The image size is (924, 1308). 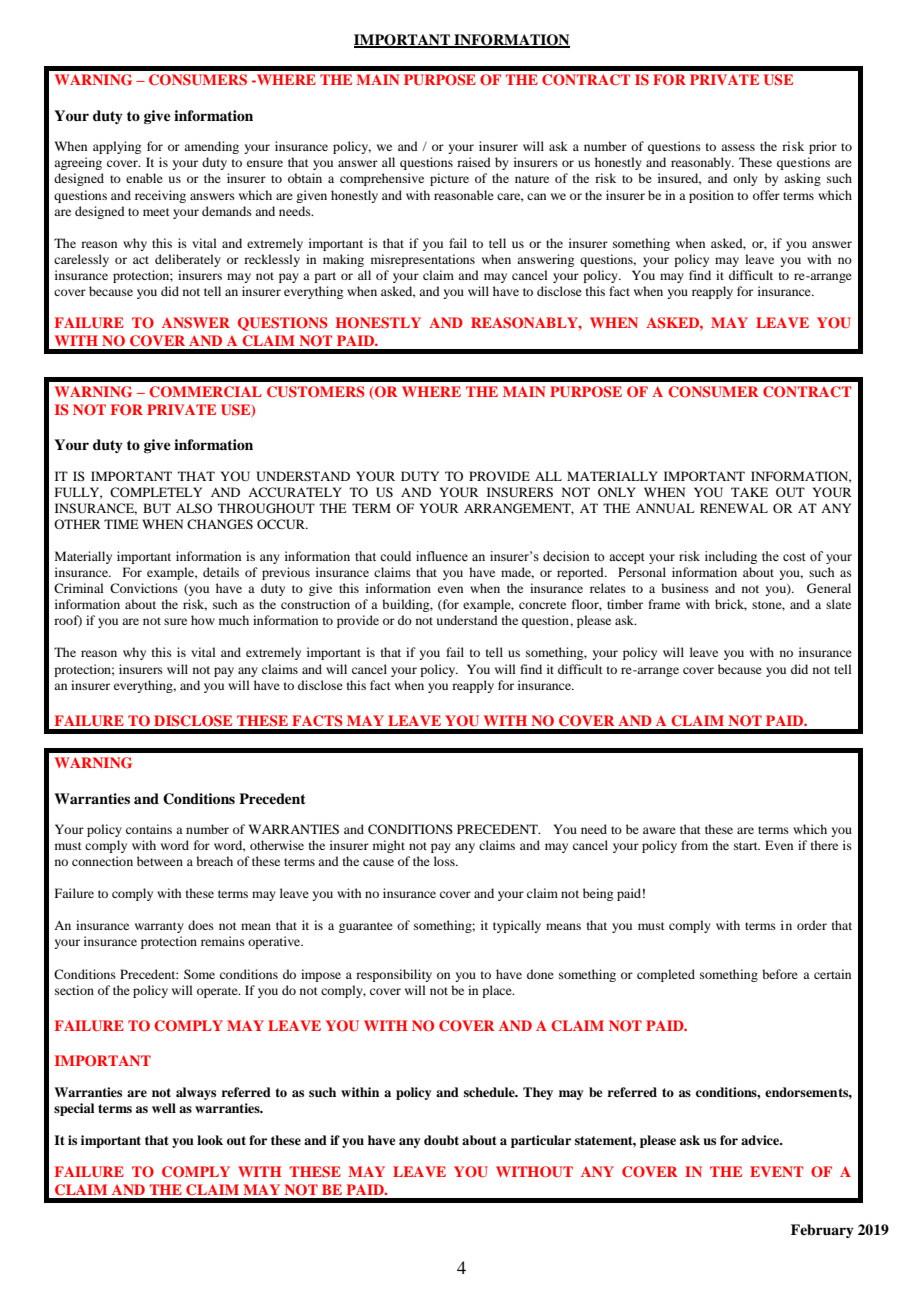 I want to click on concrete, so click(x=542, y=605).
